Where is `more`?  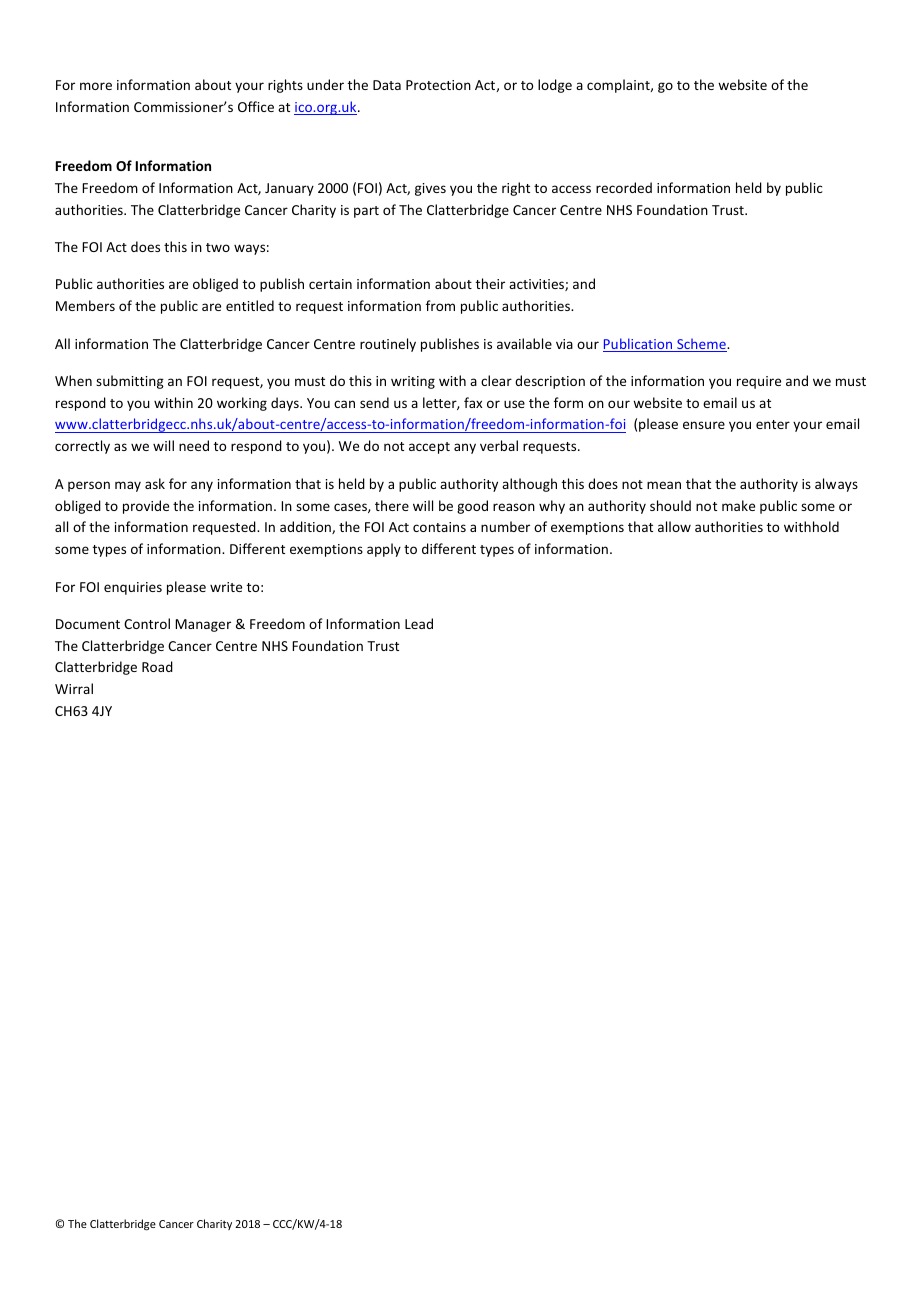
more is located at coordinates (96, 86).
